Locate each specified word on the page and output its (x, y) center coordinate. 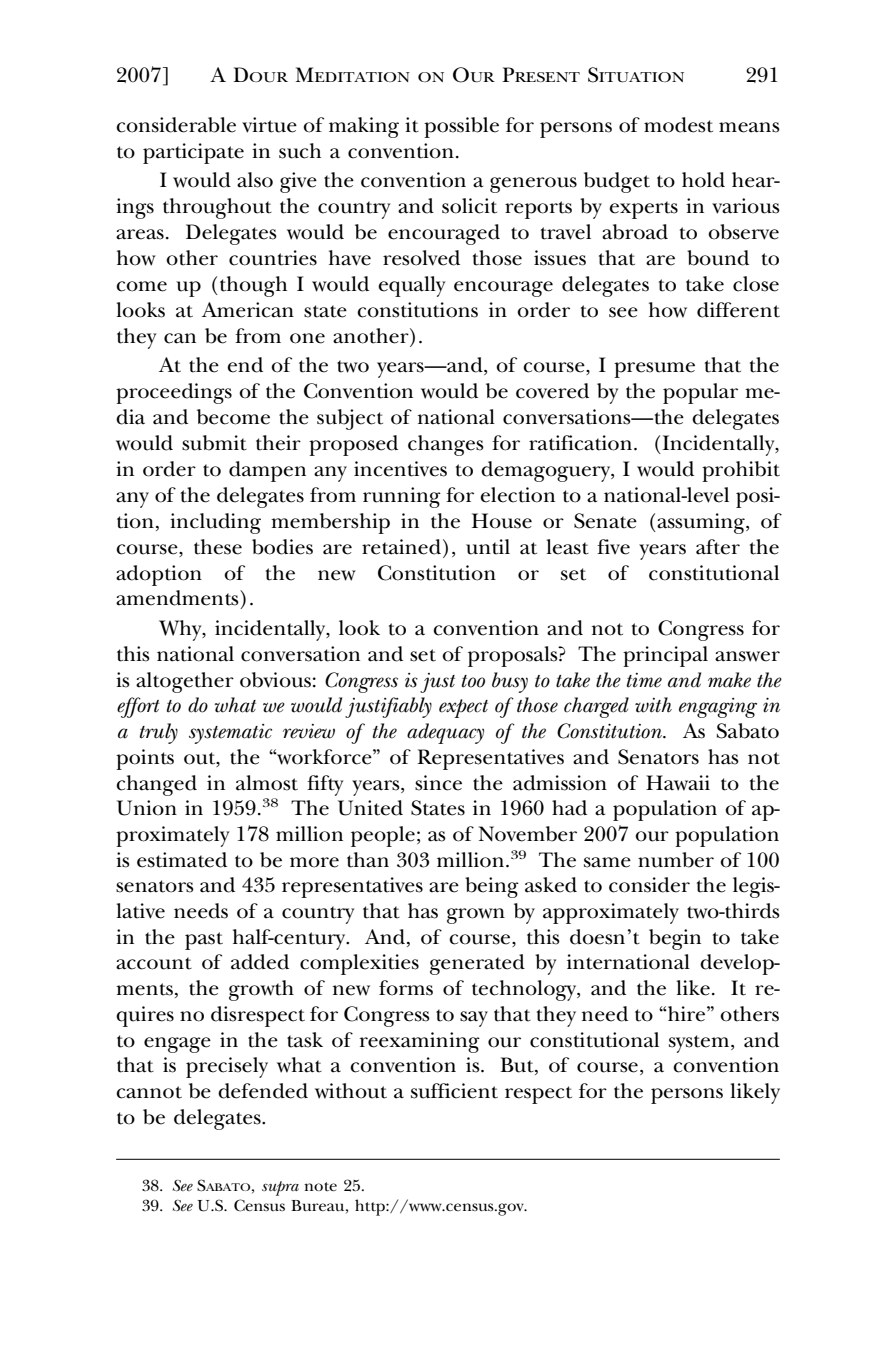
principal (665, 656)
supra (280, 1188)
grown (476, 916)
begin (675, 939)
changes (446, 445)
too (473, 681)
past (204, 941)
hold (703, 180)
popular (700, 393)
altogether (185, 682)
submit (214, 443)
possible (461, 127)
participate (193, 153)
